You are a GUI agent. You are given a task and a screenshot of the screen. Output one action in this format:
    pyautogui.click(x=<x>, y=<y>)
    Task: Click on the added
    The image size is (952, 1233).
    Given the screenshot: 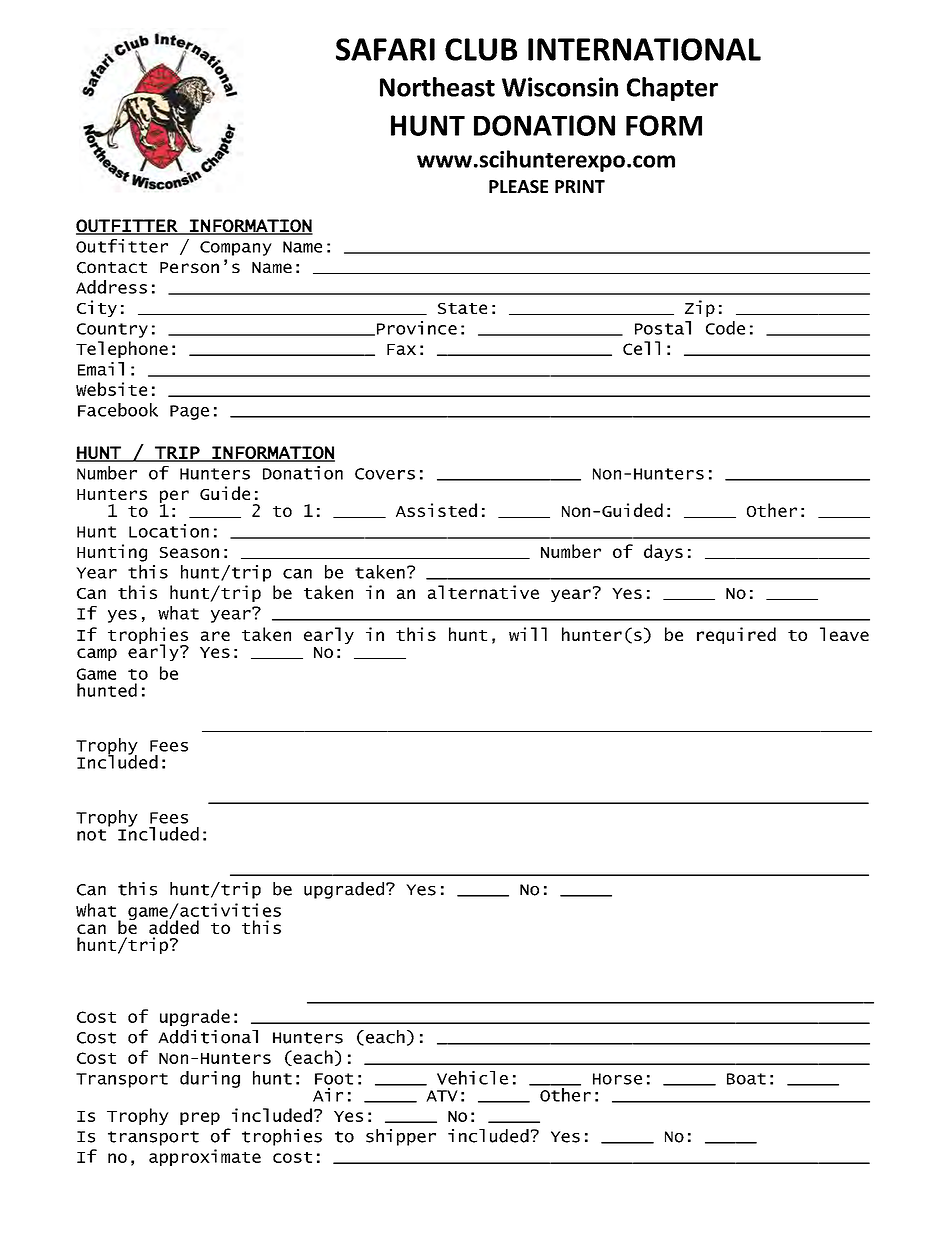 What is the action you would take?
    pyautogui.click(x=174, y=926)
